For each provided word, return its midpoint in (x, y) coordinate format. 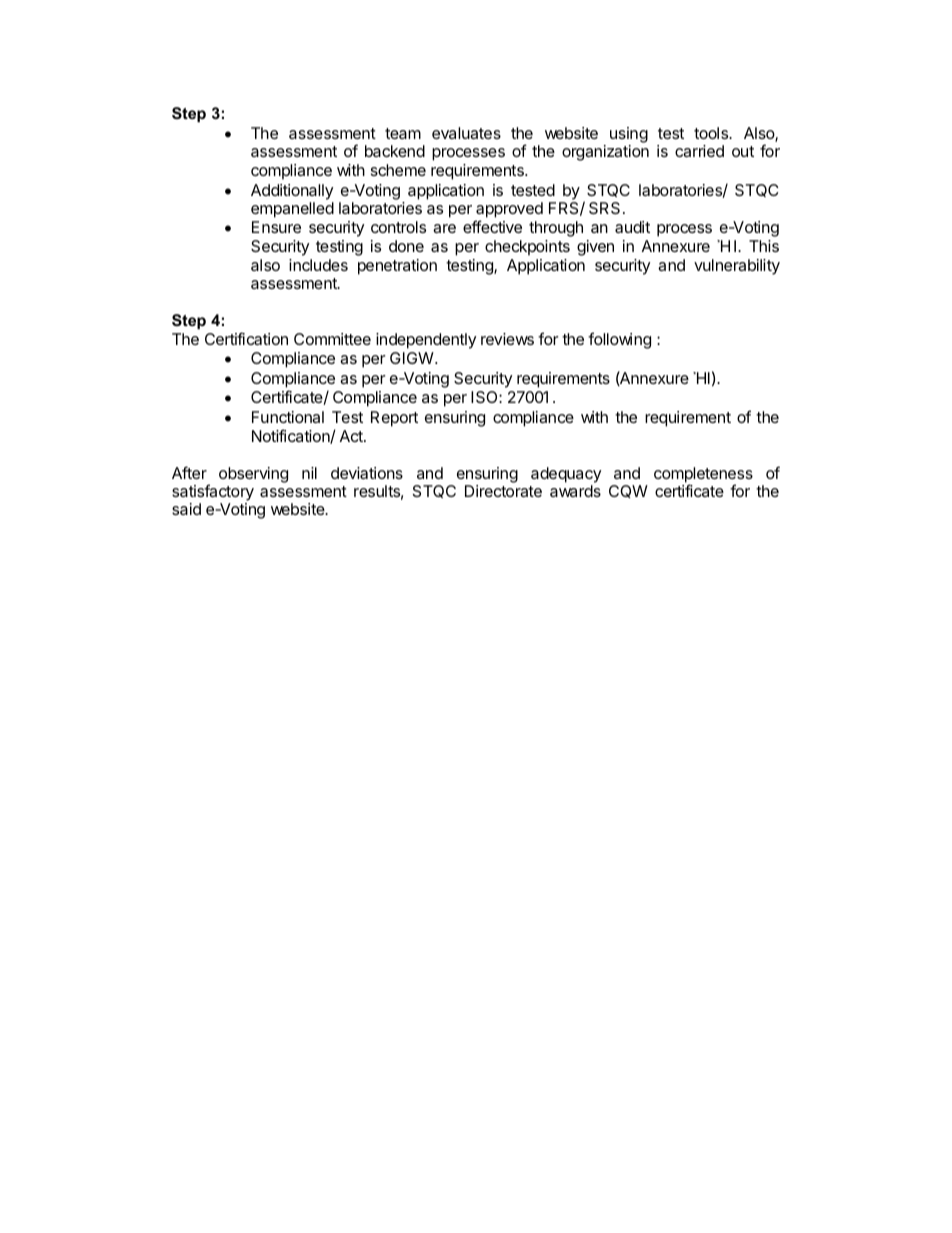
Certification (246, 338)
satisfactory (213, 494)
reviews (507, 339)
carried (699, 151)
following (619, 340)
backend (395, 151)
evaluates (466, 133)
